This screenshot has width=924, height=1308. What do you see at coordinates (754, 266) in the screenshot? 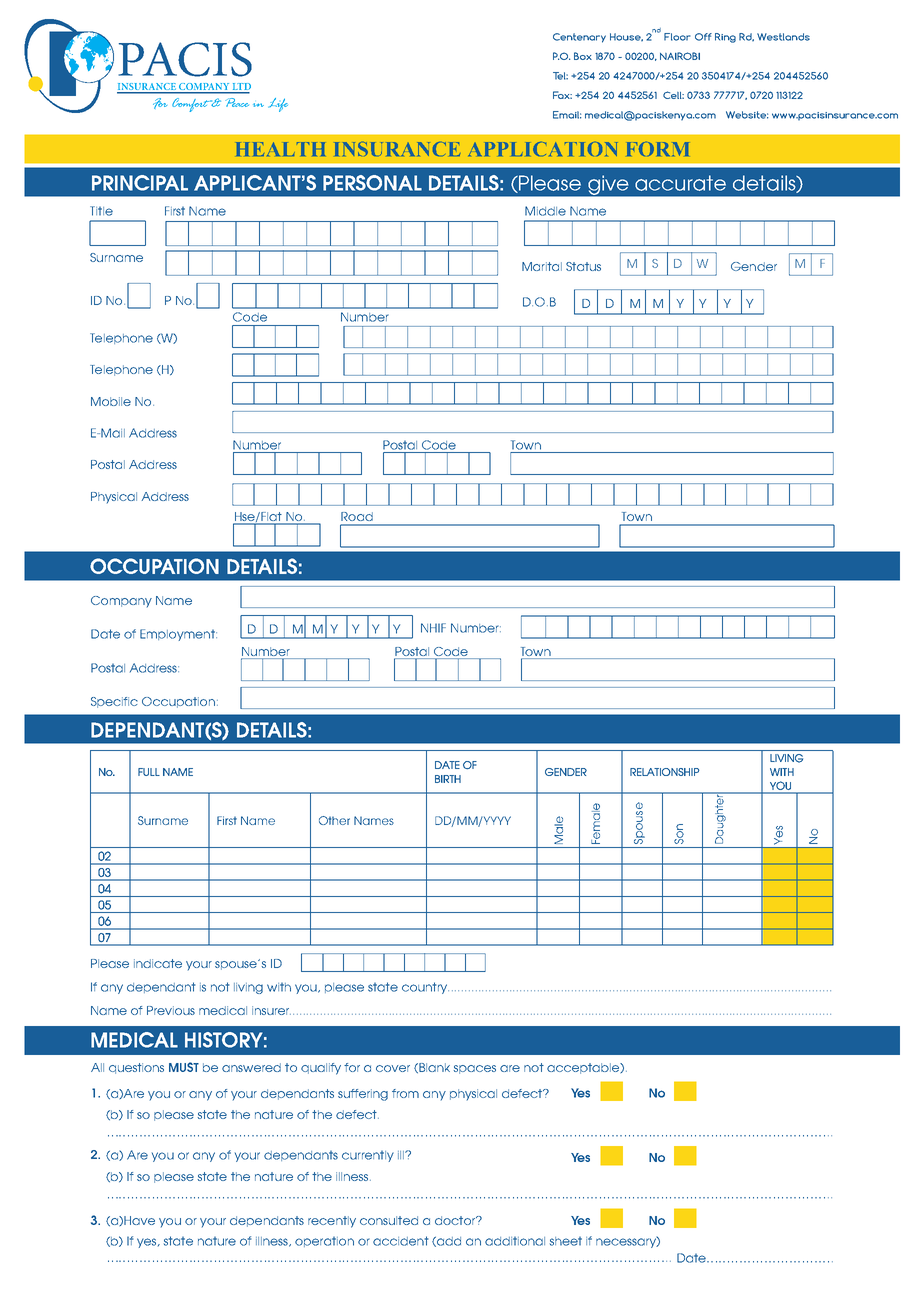
I see `Gender` at bounding box center [754, 266].
